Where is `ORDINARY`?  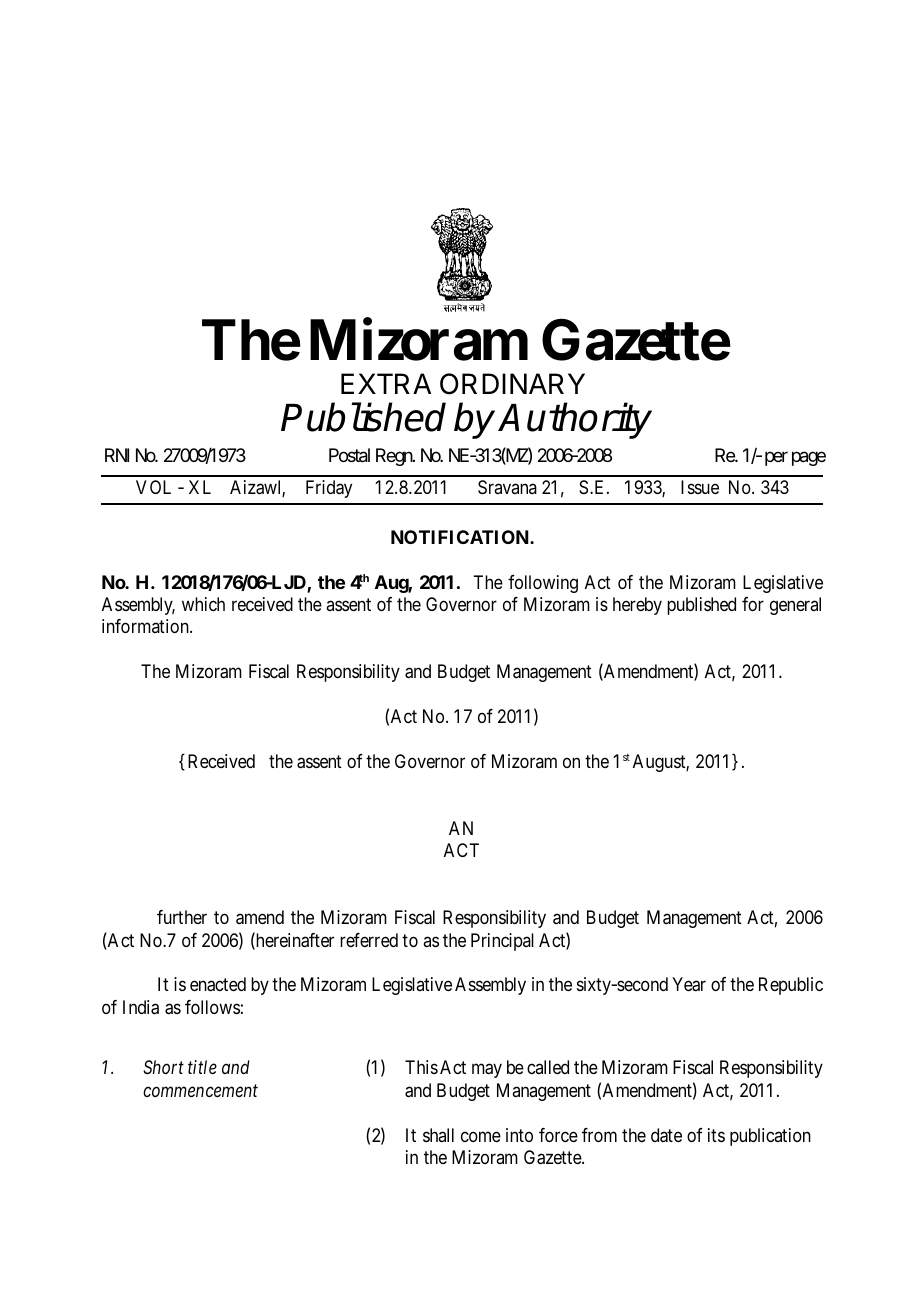 ORDINARY is located at coordinates (512, 384).
